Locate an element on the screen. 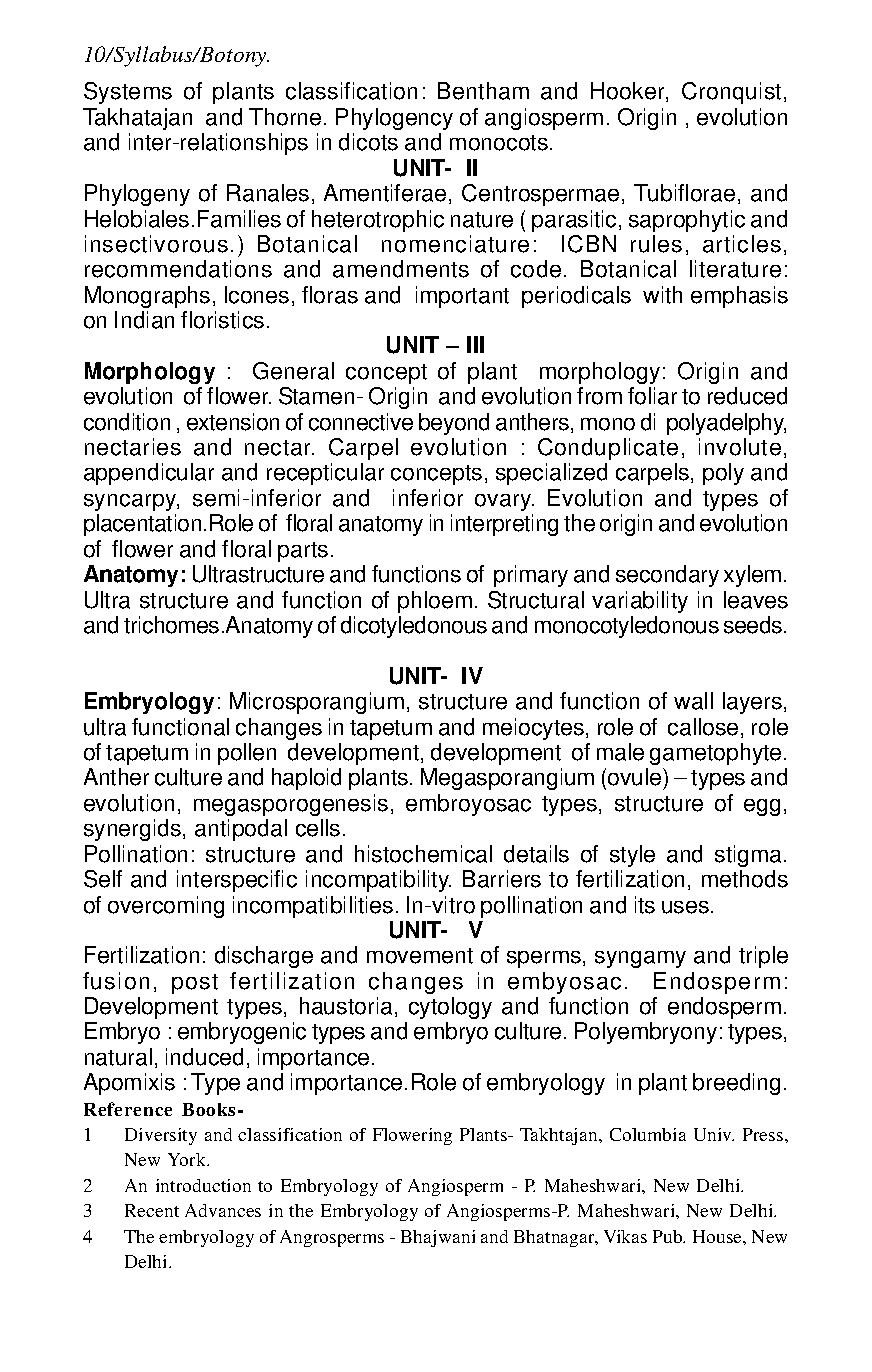 The height and width of the screenshot is (1372, 872). pollen is located at coordinates (247, 754).
